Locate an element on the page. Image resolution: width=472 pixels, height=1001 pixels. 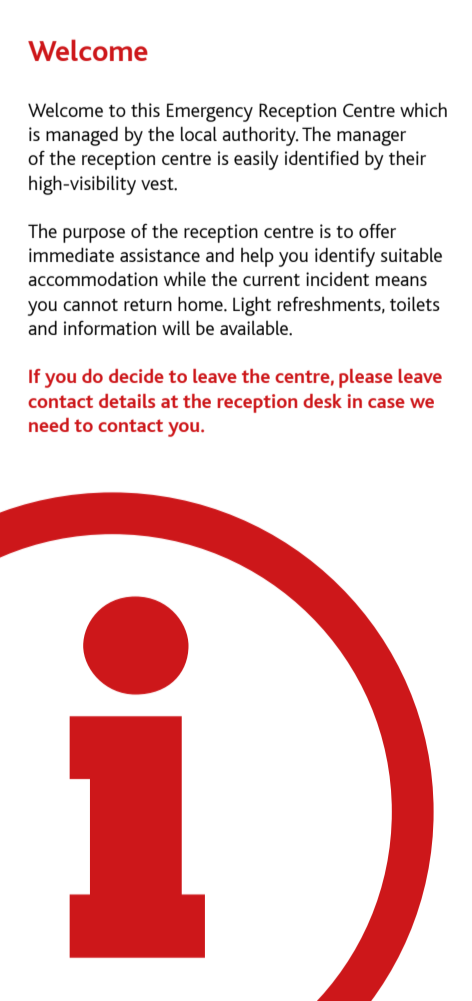
Light is located at coordinates (252, 306).
